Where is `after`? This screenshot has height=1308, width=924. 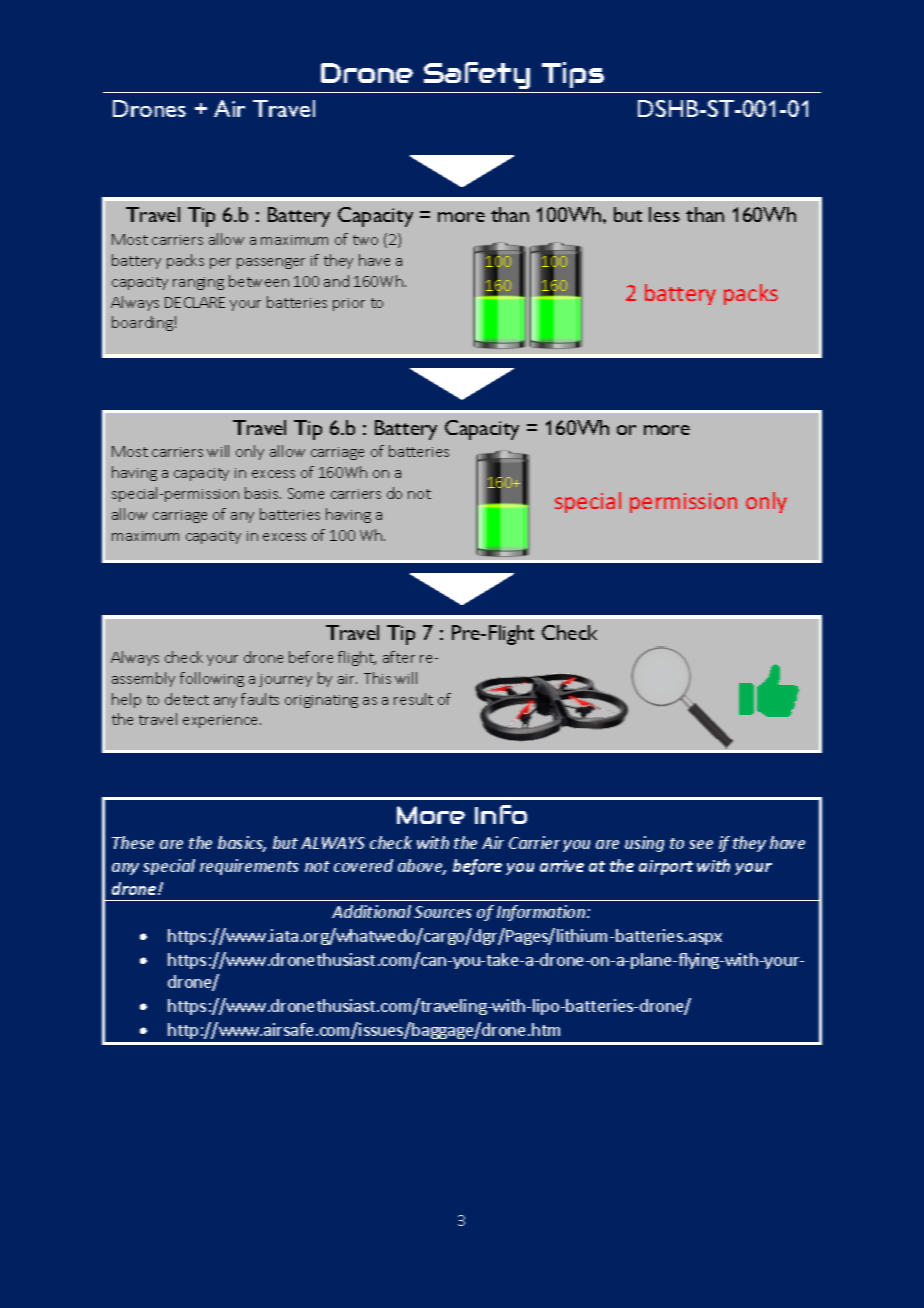 after is located at coordinates (399, 657).
